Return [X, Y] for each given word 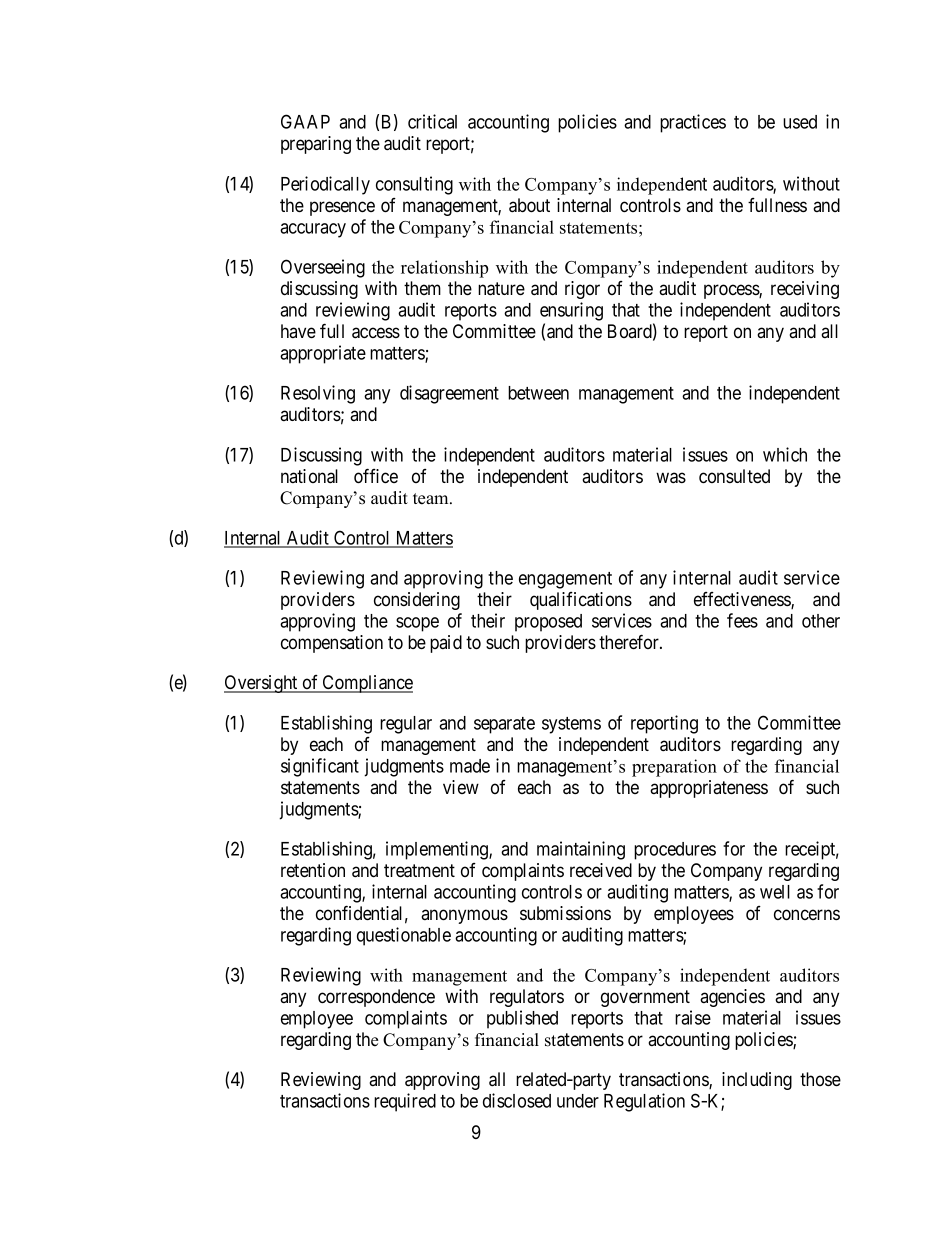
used [800, 122]
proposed [548, 623]
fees [742, 620]
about [529, 205]
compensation [332, 644]
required [405, 1102]
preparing [316, 145]
